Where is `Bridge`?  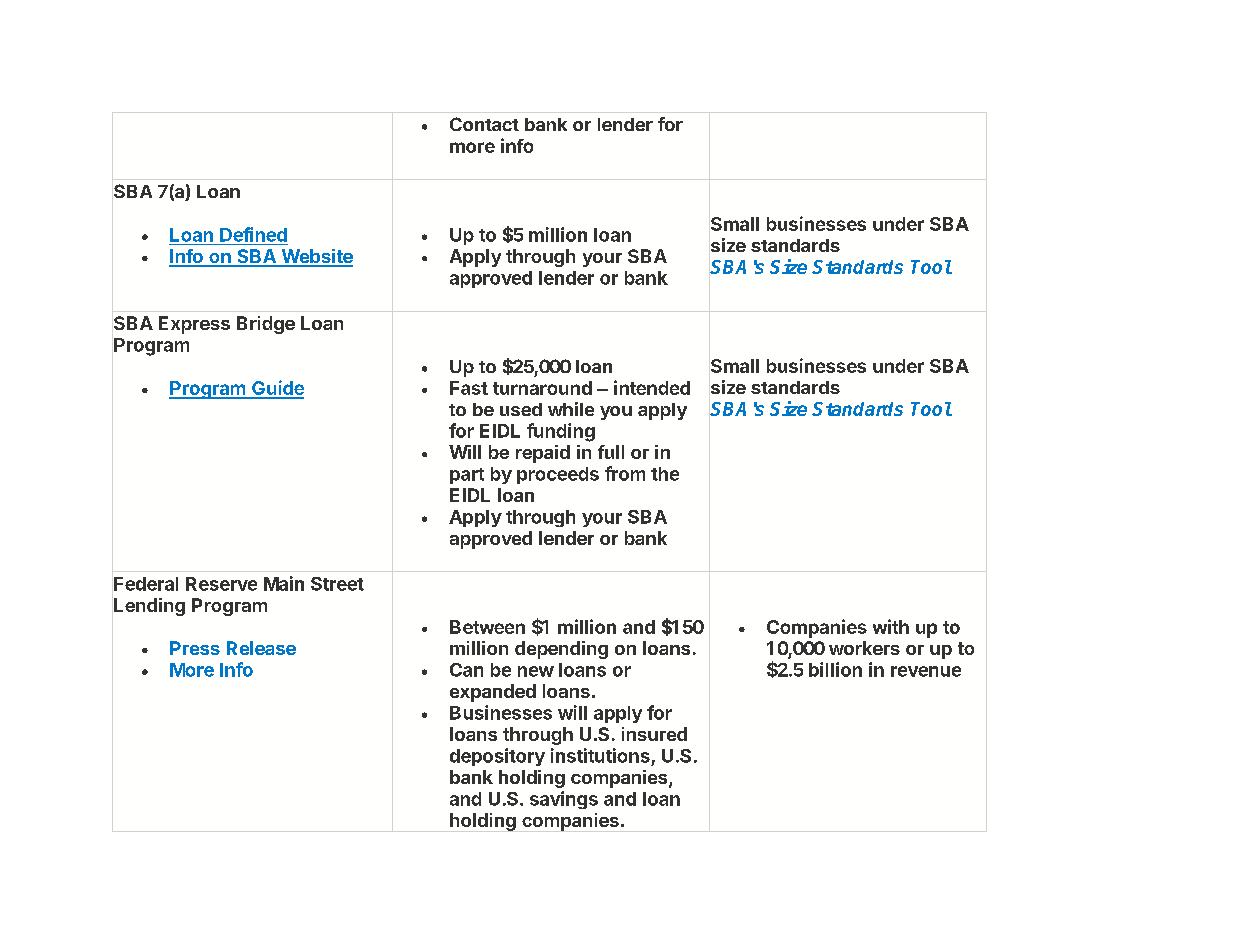
Bridge is located at coordinates (266, 325).
